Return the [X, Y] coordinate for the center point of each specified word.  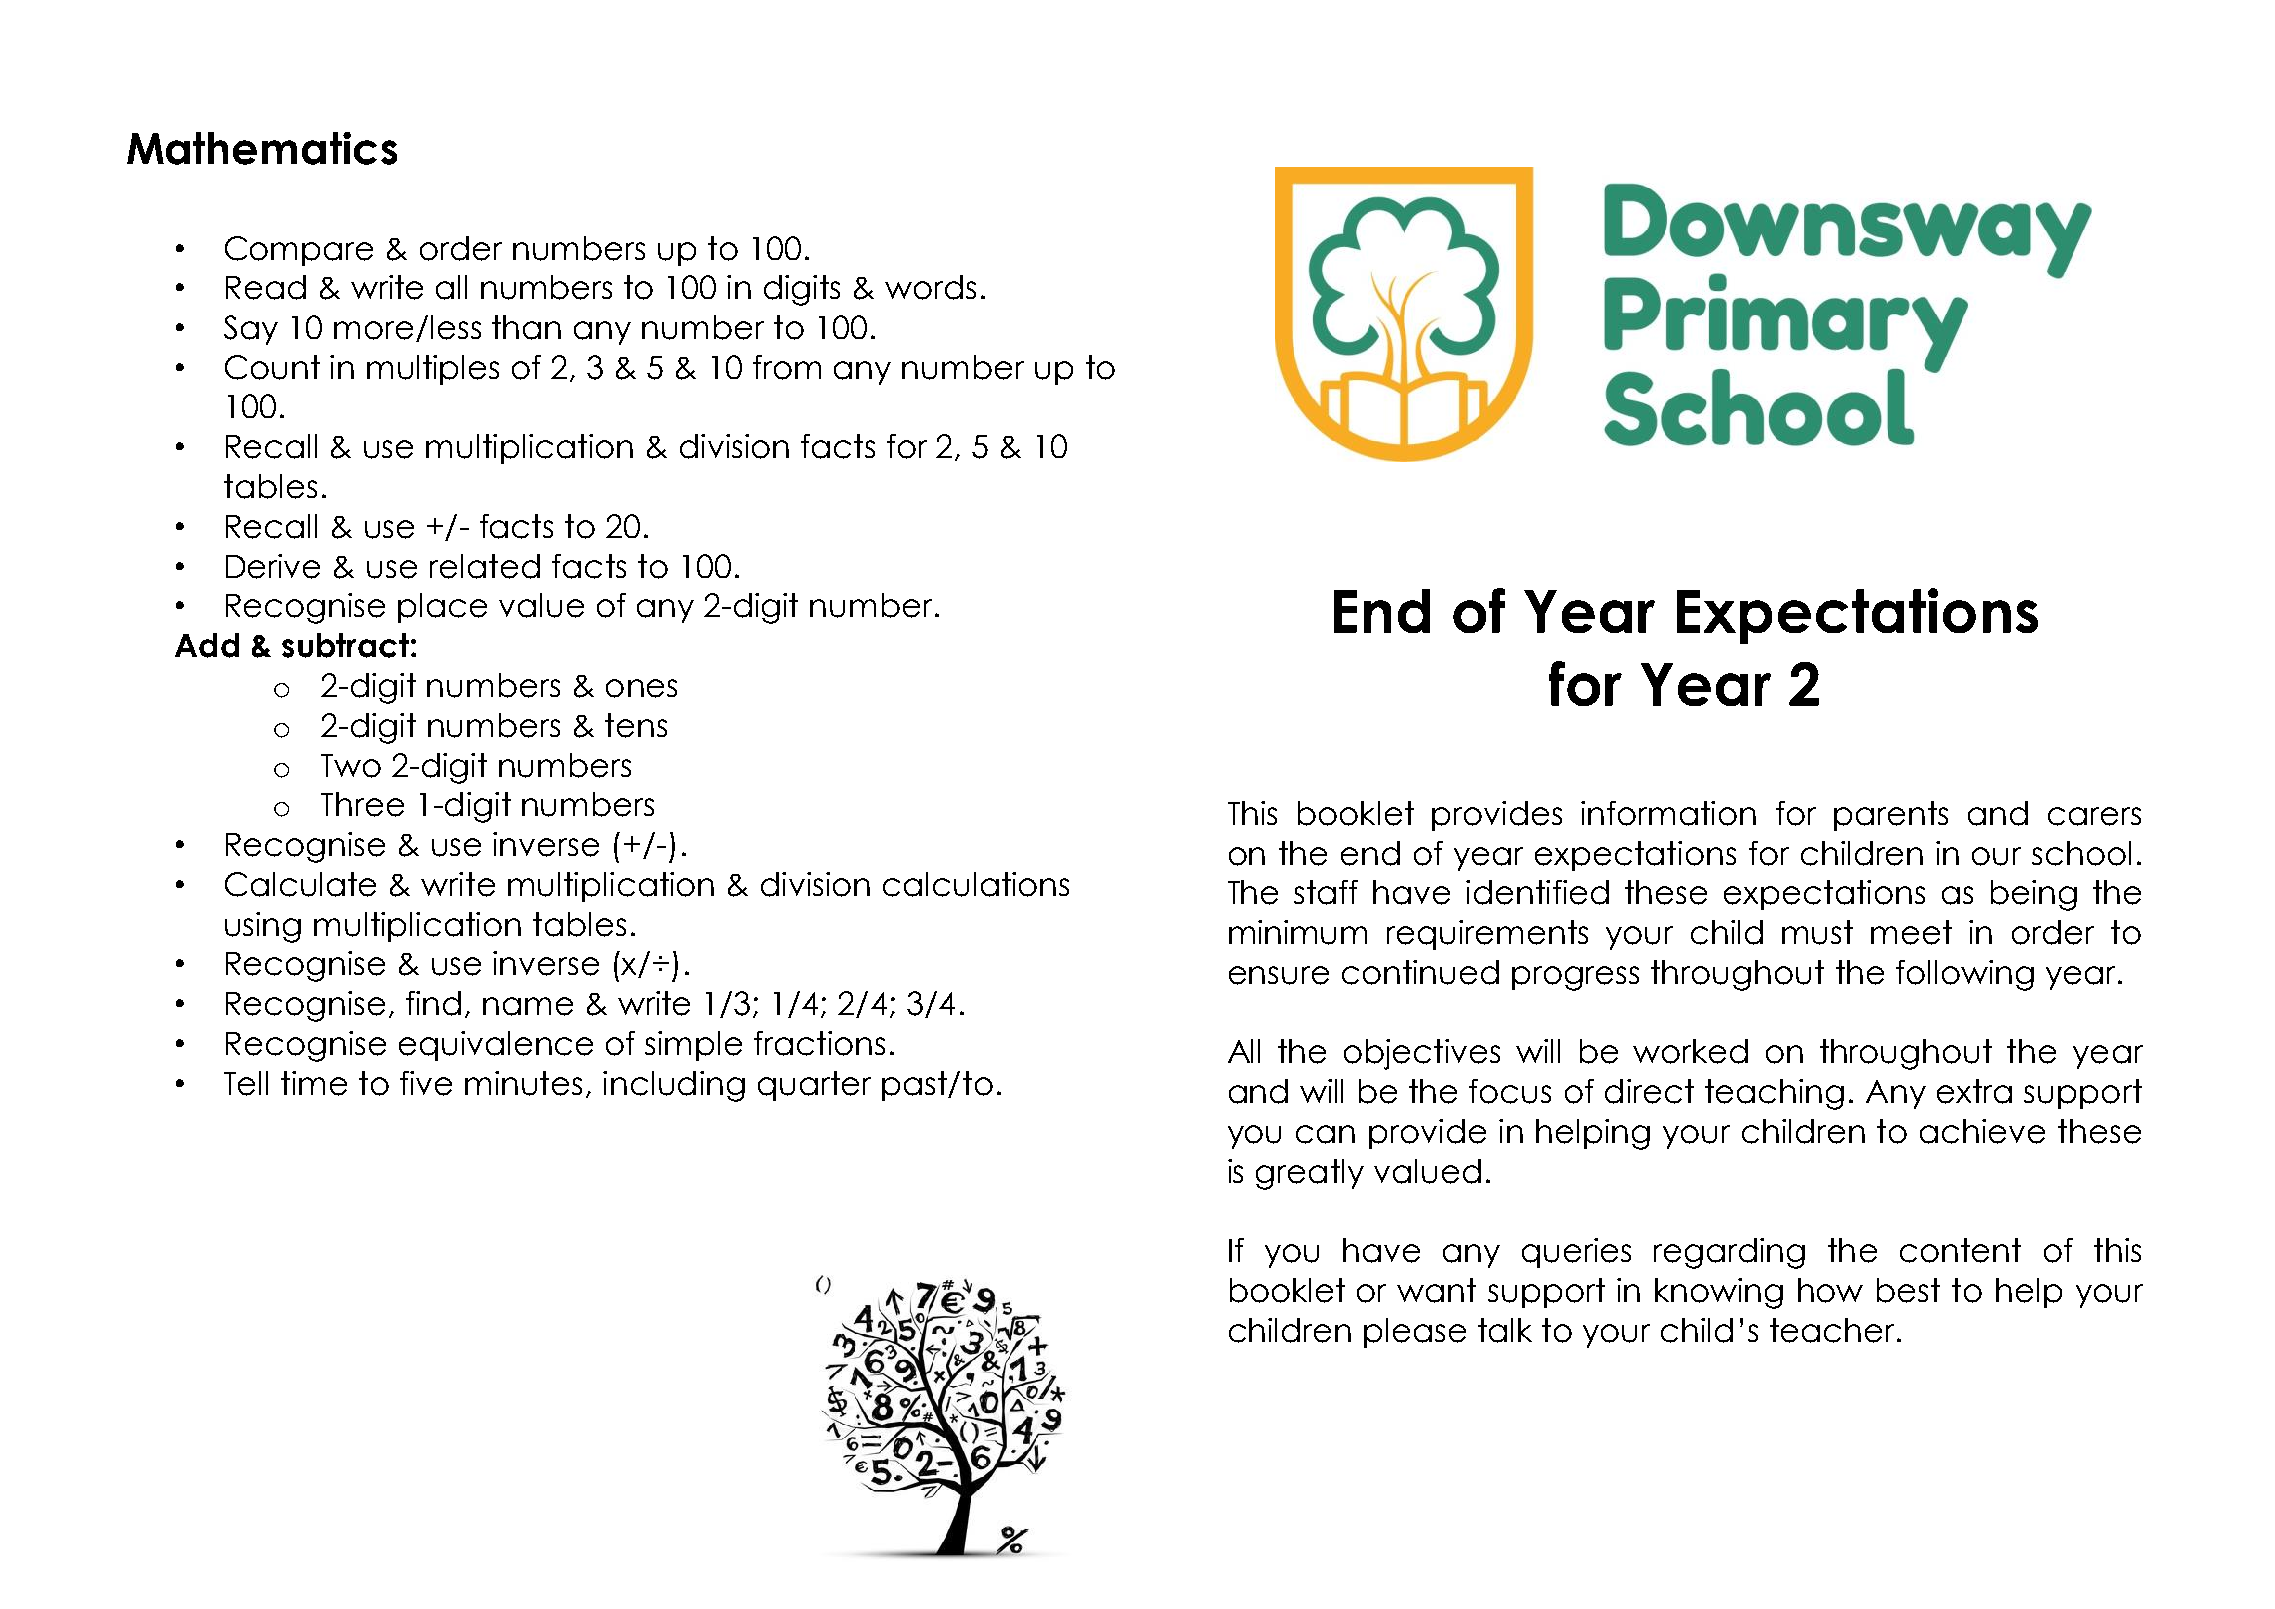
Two [351, 766]
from [787, 367]
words [930, 287]
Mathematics [262, 148]
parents [1891, 816]
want [1436, 1290]
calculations [976, 884]
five [426, 1083]
